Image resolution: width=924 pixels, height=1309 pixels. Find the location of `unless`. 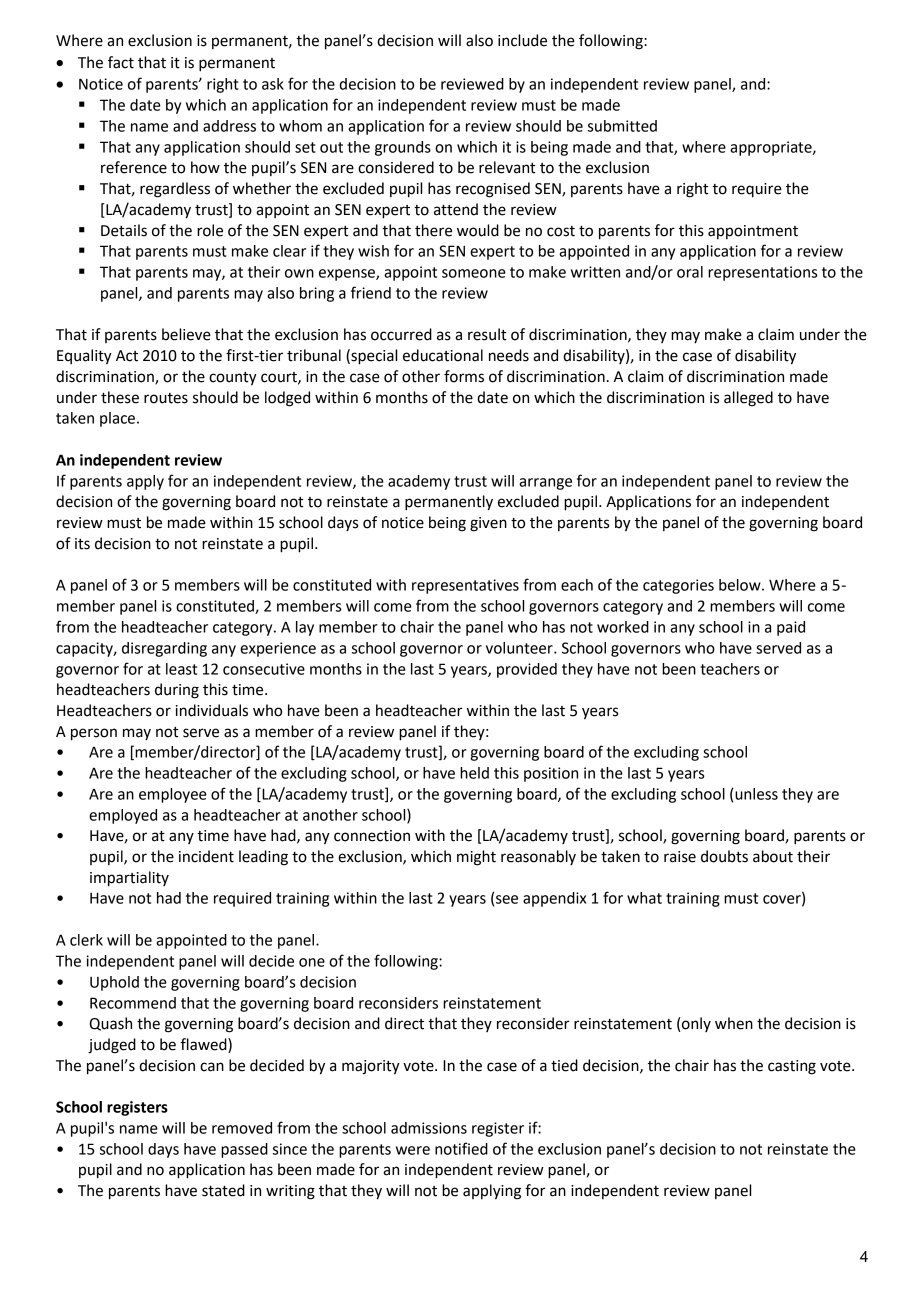

unless is located at coordinates (756, 794).
